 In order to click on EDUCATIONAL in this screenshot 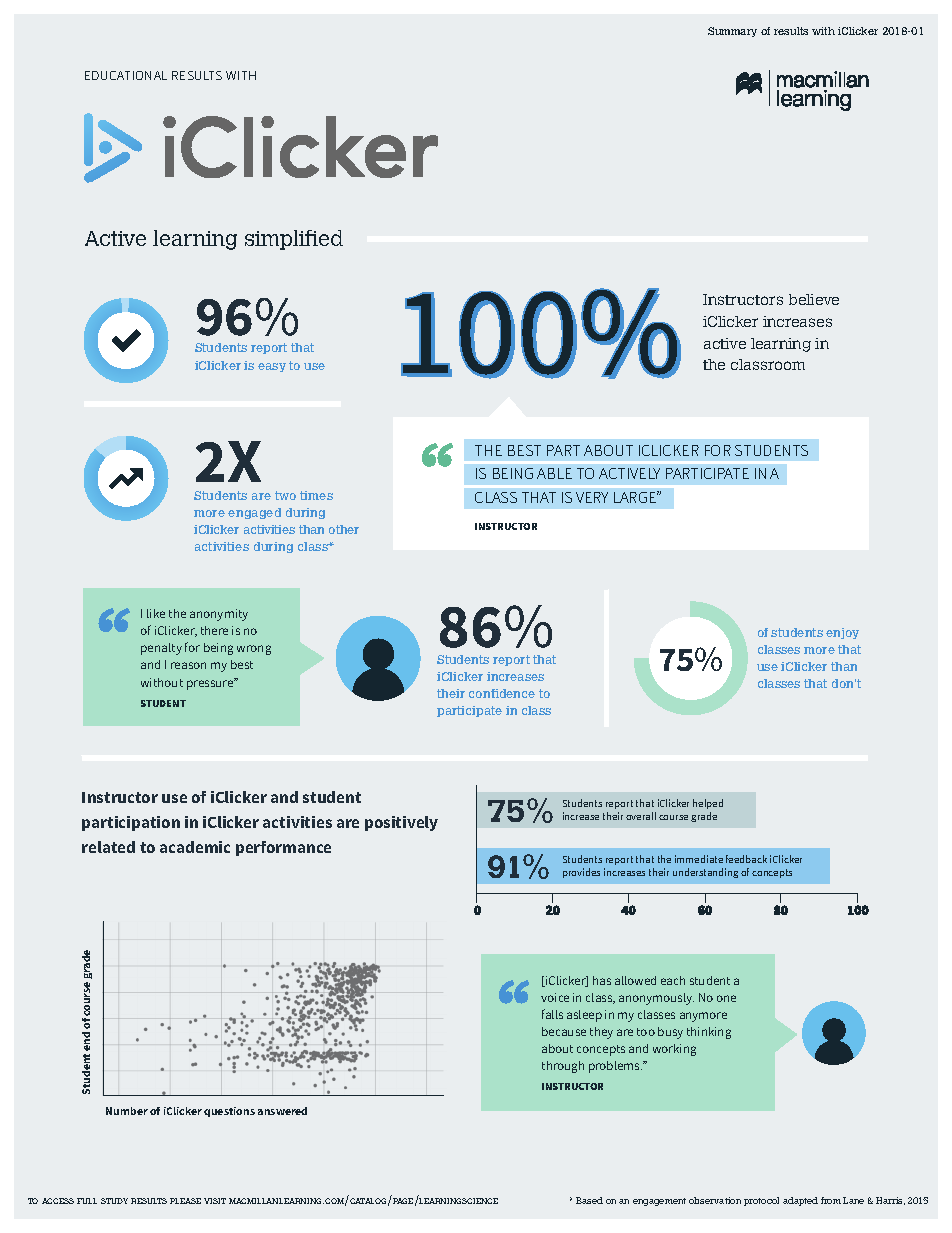, I will do `click(126, 75)`.
